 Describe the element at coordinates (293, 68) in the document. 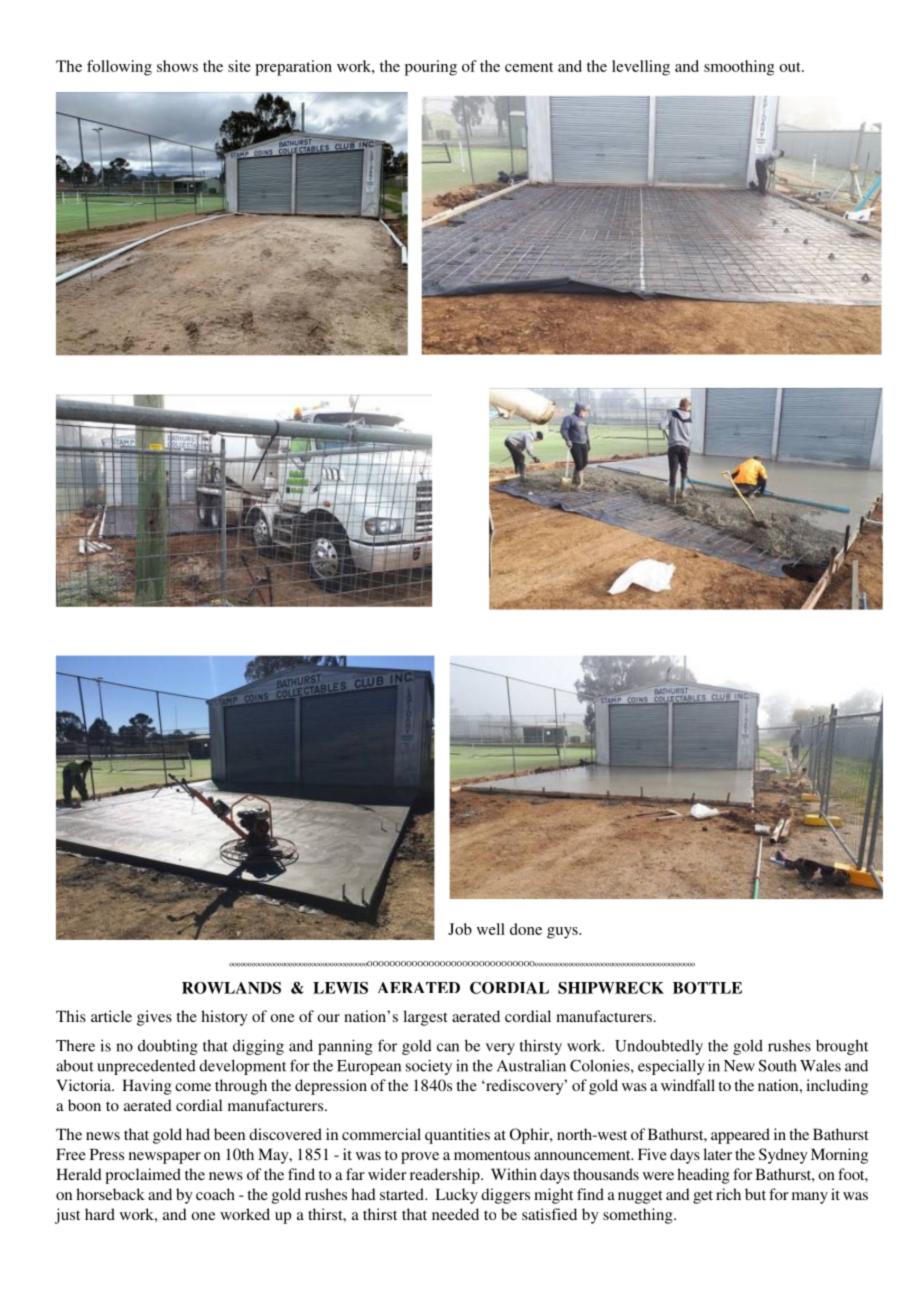

I see `preparation` at that location.
